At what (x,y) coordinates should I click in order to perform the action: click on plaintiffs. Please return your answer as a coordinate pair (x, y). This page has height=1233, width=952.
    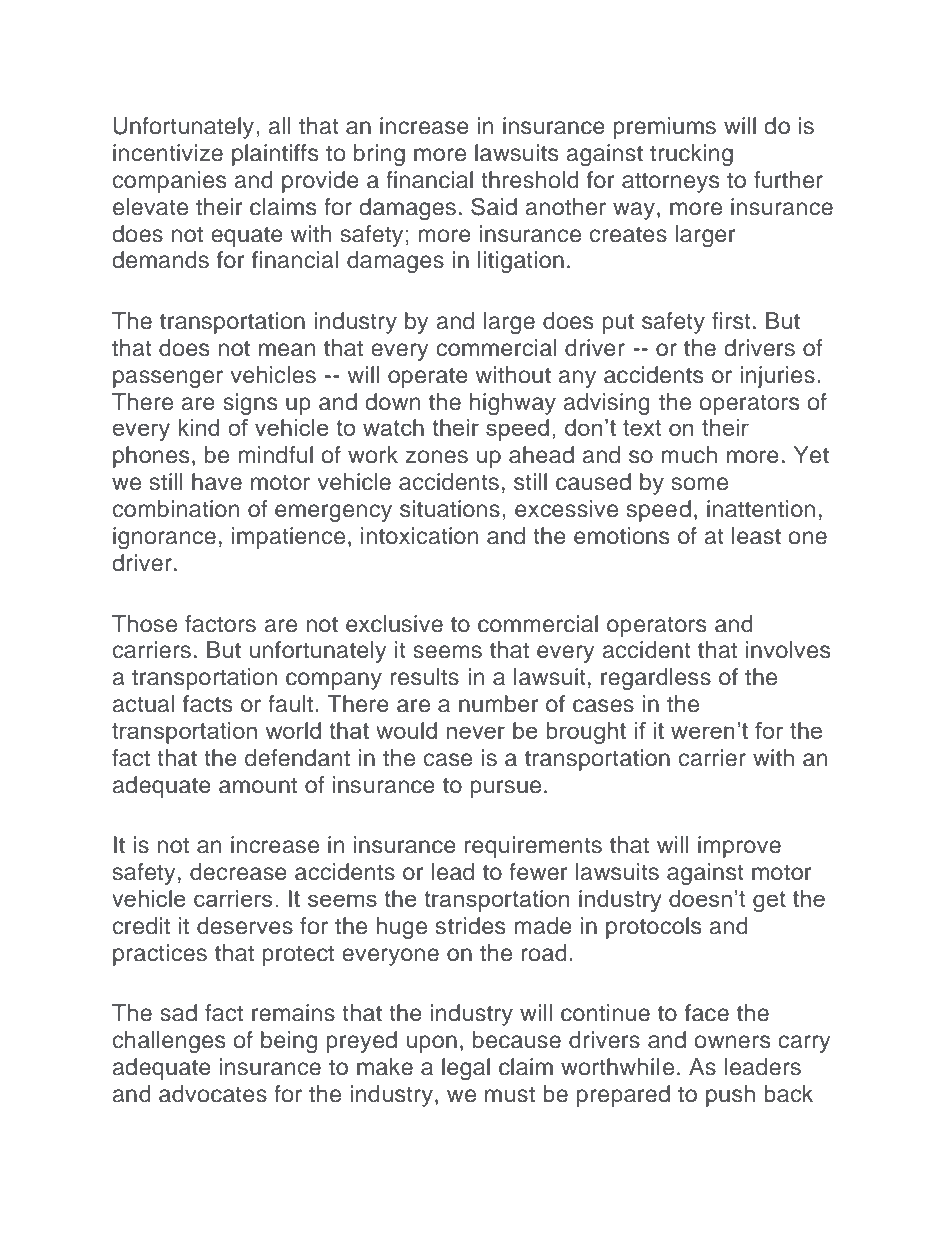
    Looking at the image, I should click on (275, 155).
